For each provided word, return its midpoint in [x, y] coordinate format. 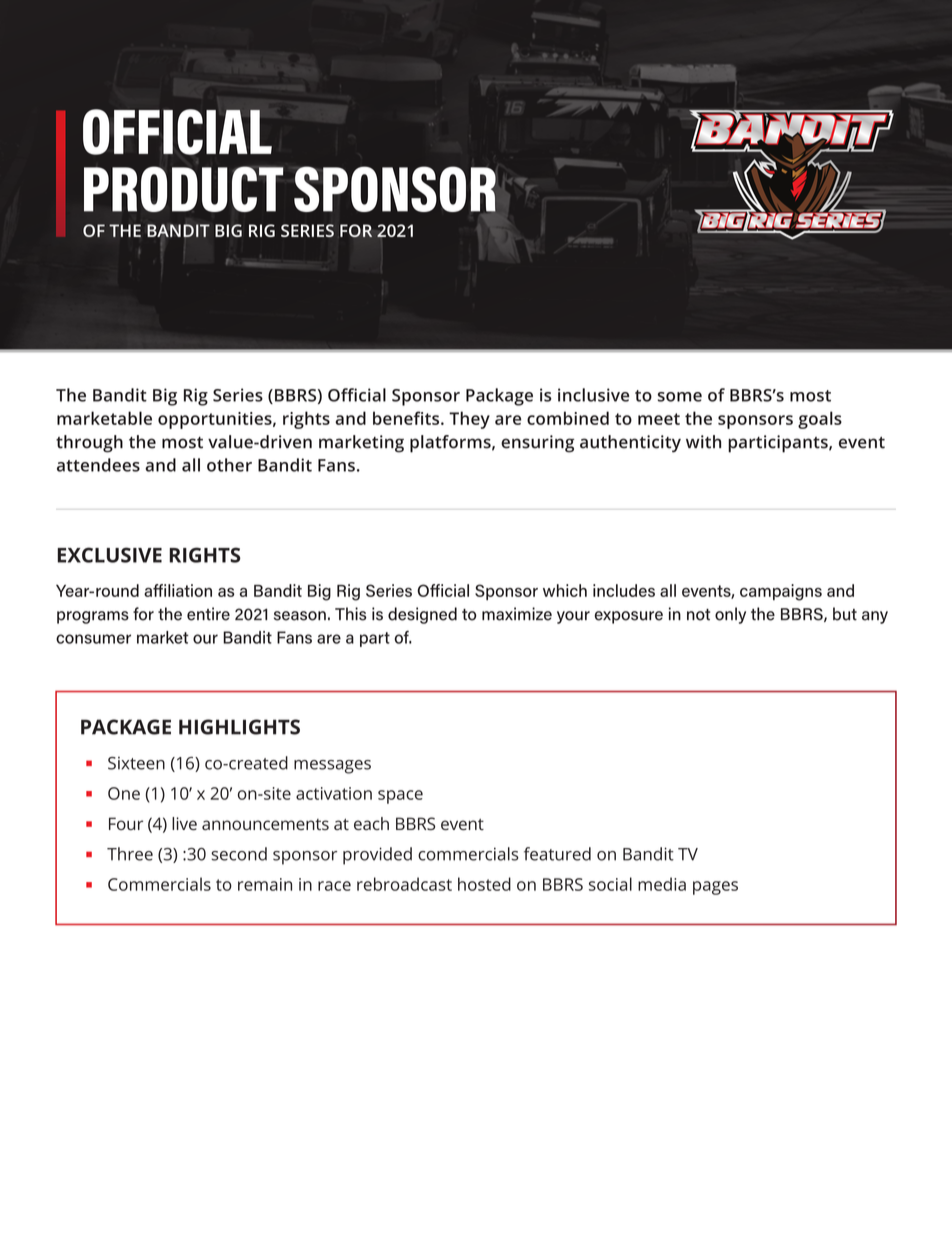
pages [715, 888]
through [89, 444]
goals [820, 420]
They [469, 420]
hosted [484, 884]
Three [130, 854]
